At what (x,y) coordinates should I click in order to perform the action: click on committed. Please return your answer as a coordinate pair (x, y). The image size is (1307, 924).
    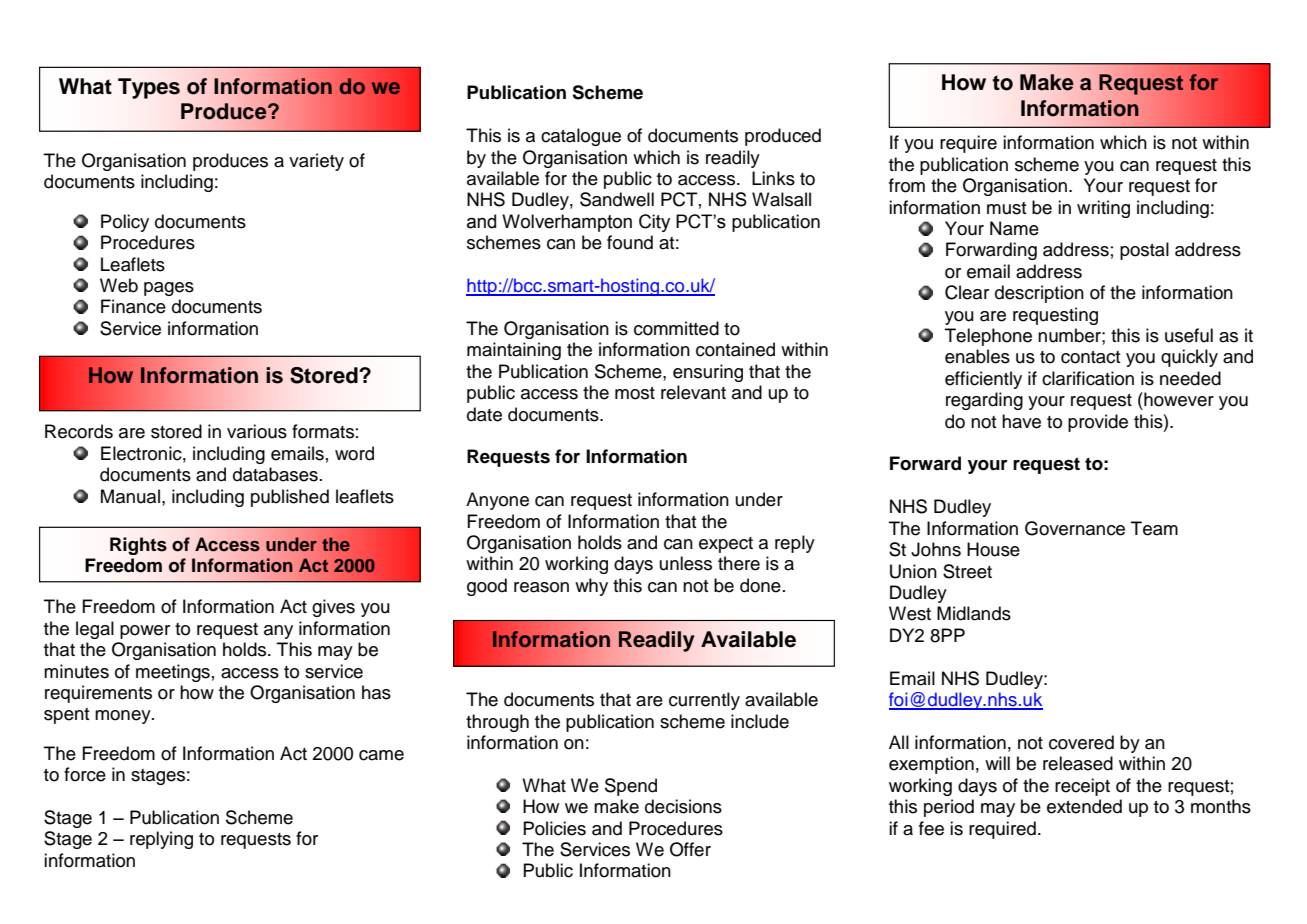
    Looking at the image, I should click on (676, 328).
